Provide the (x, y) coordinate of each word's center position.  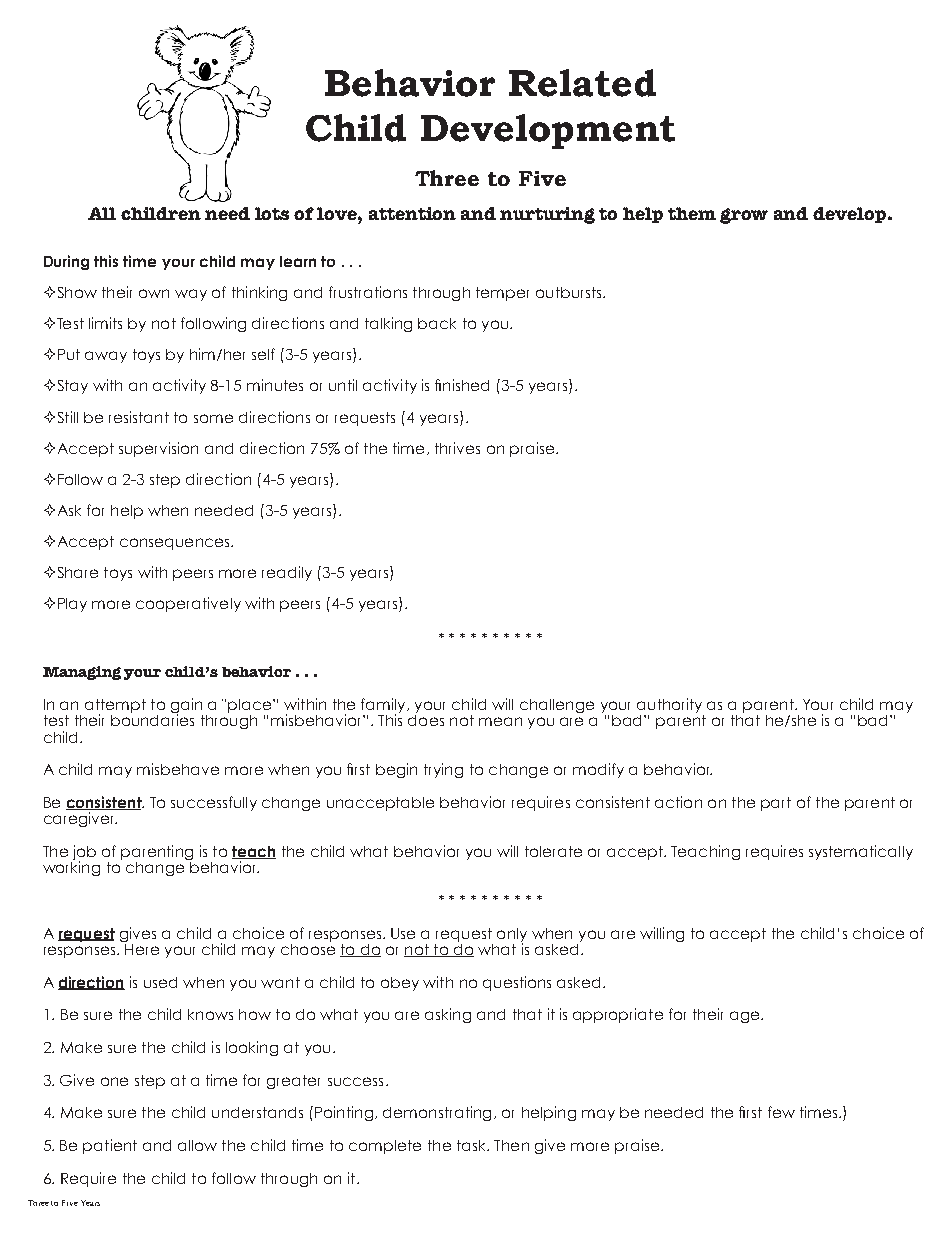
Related (582, 83)
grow (744, 216)
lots (272, 213)
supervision (158, 449)
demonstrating (437, 1113)
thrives (457, 448)
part (776, 804)
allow (197, 1145)
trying (443, 770)
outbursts (570, 292)
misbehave (178, 769)
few (781, 1112)
